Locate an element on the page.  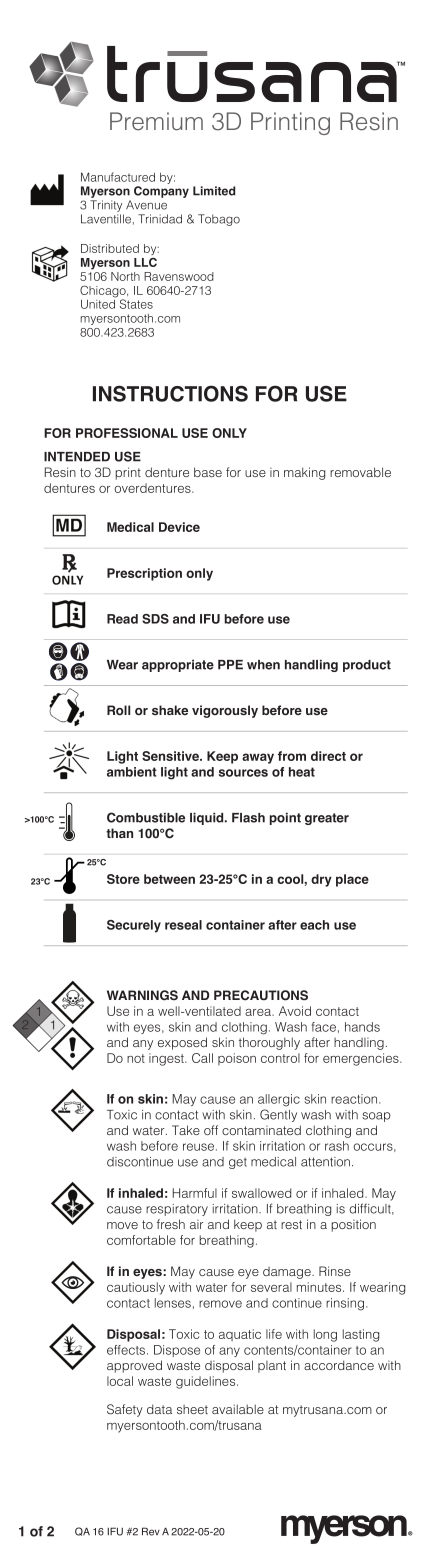
Tobago is located at coordinates (219, 220).
